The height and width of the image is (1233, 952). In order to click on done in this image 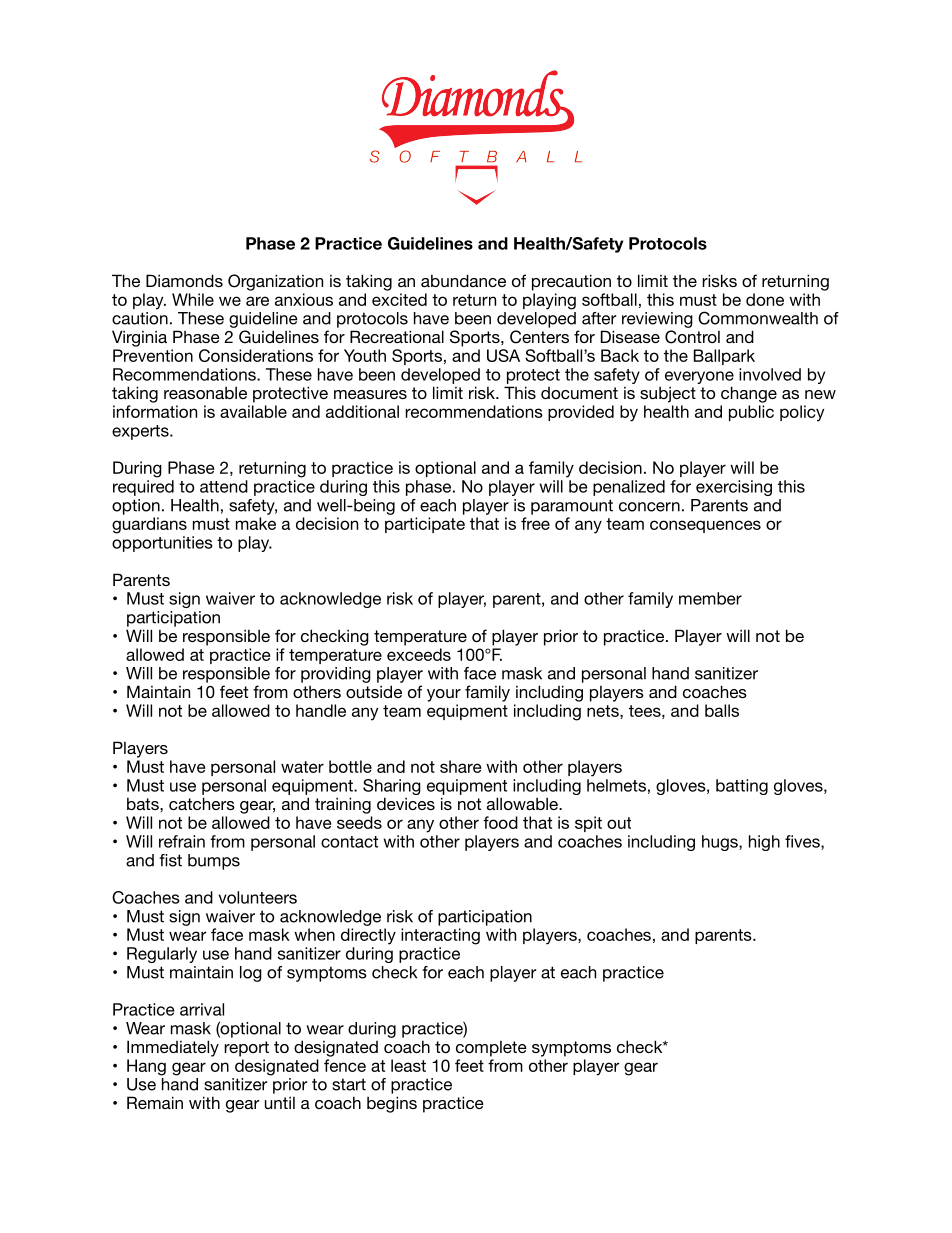, I will do `click(765, 299)`.
